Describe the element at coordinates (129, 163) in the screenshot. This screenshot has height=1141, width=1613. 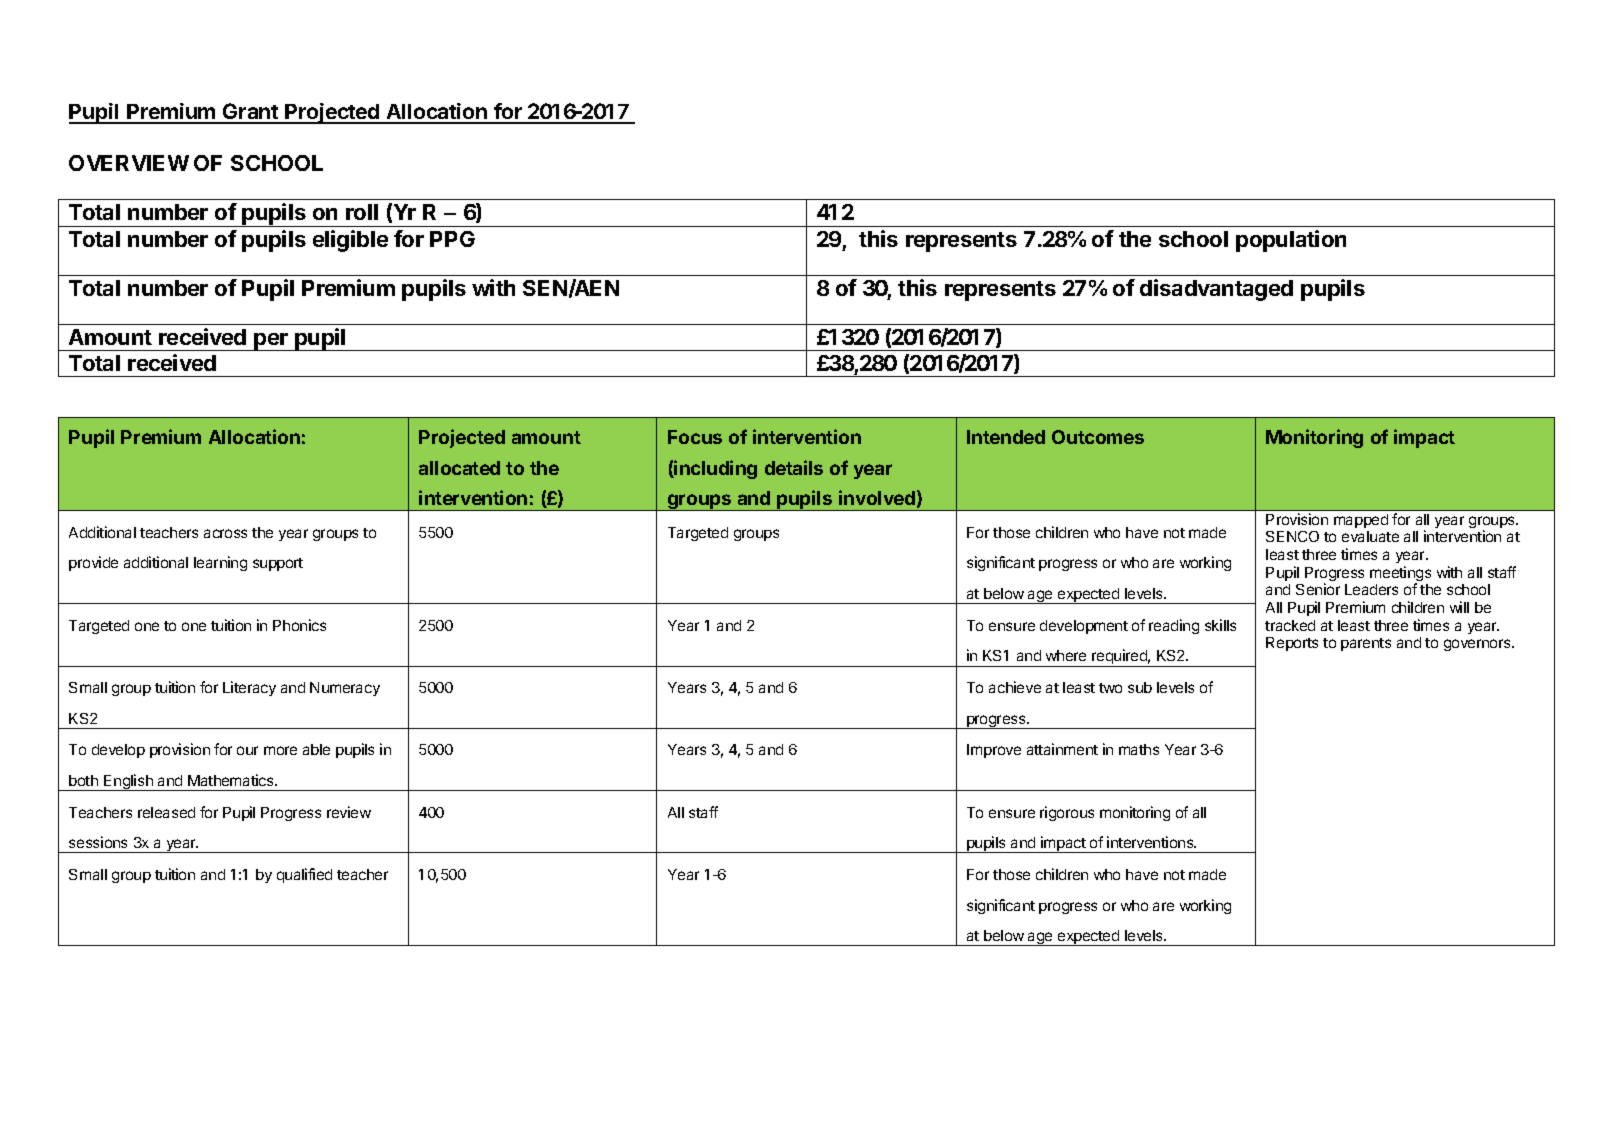
I see `OVERVIEW` at that location.
